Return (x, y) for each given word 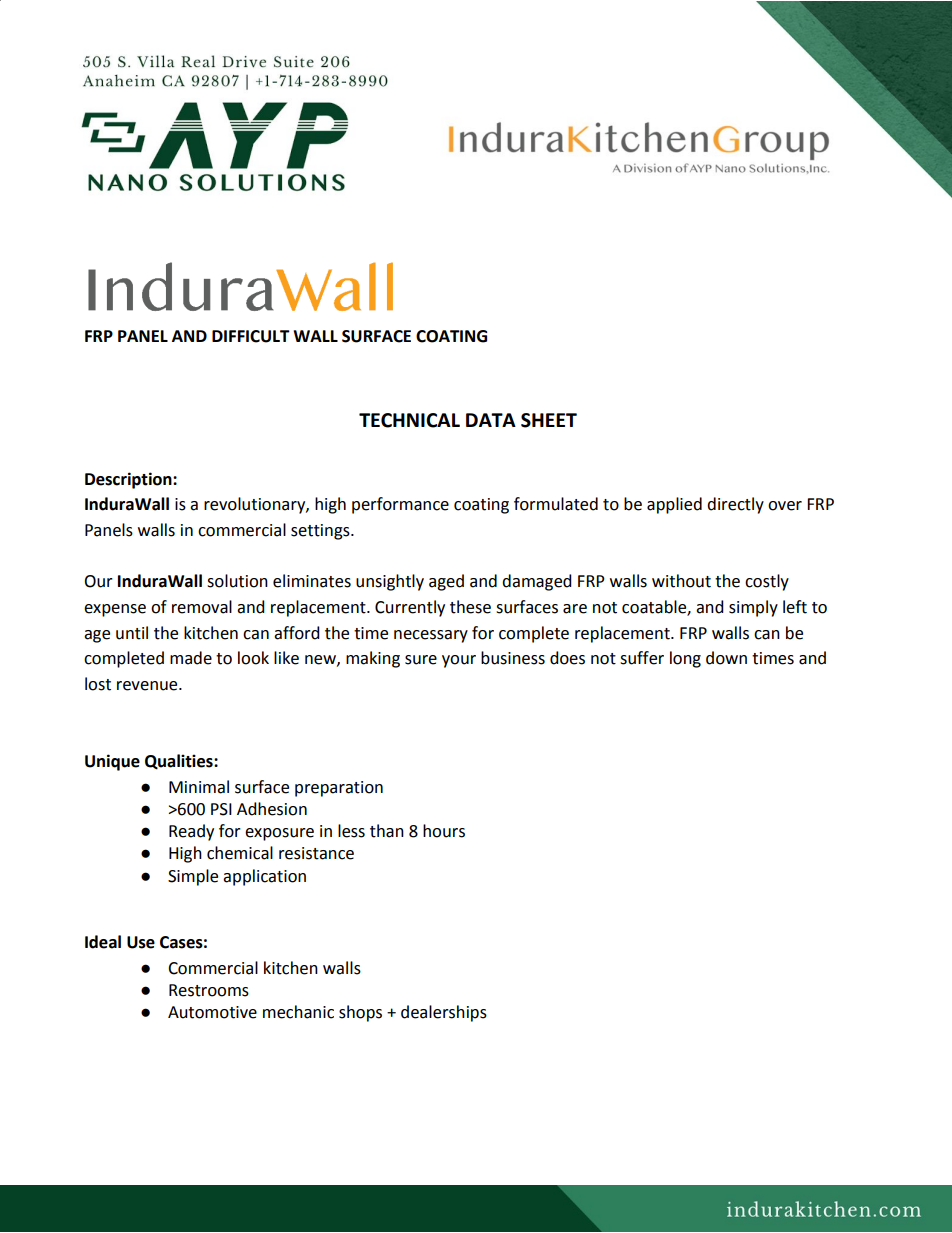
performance (400, 505)
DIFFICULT (251, 336)
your (459, 661)
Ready (191, 832)
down (726, 658)
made (191, 658)
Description (129, 480)
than (387, 831)
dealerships (444, 1013)
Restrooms (209, 990)
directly (735, 505)
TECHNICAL (409, 420)
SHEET (549, 420)
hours (444, 831)
